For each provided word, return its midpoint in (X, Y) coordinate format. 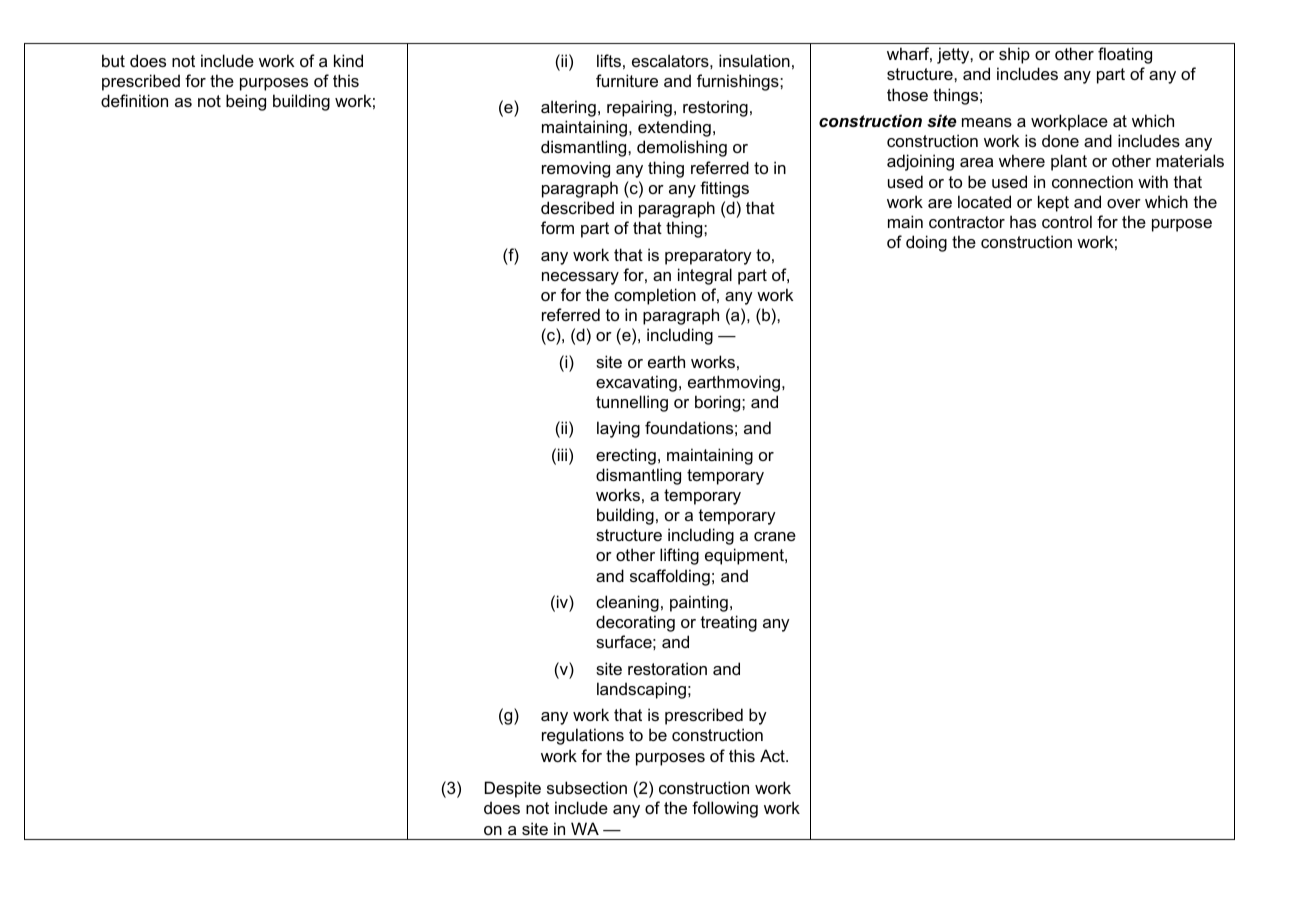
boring (719, 403)
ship (1014, 55)
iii (562, 454)
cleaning (627, 603)
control (1067, 221)
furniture (627, 80)
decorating (635, 623)
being (246, 102)
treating (729, 623)
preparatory (708, 257)
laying (618, 429)
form (557, 227)
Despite (513, 789)
